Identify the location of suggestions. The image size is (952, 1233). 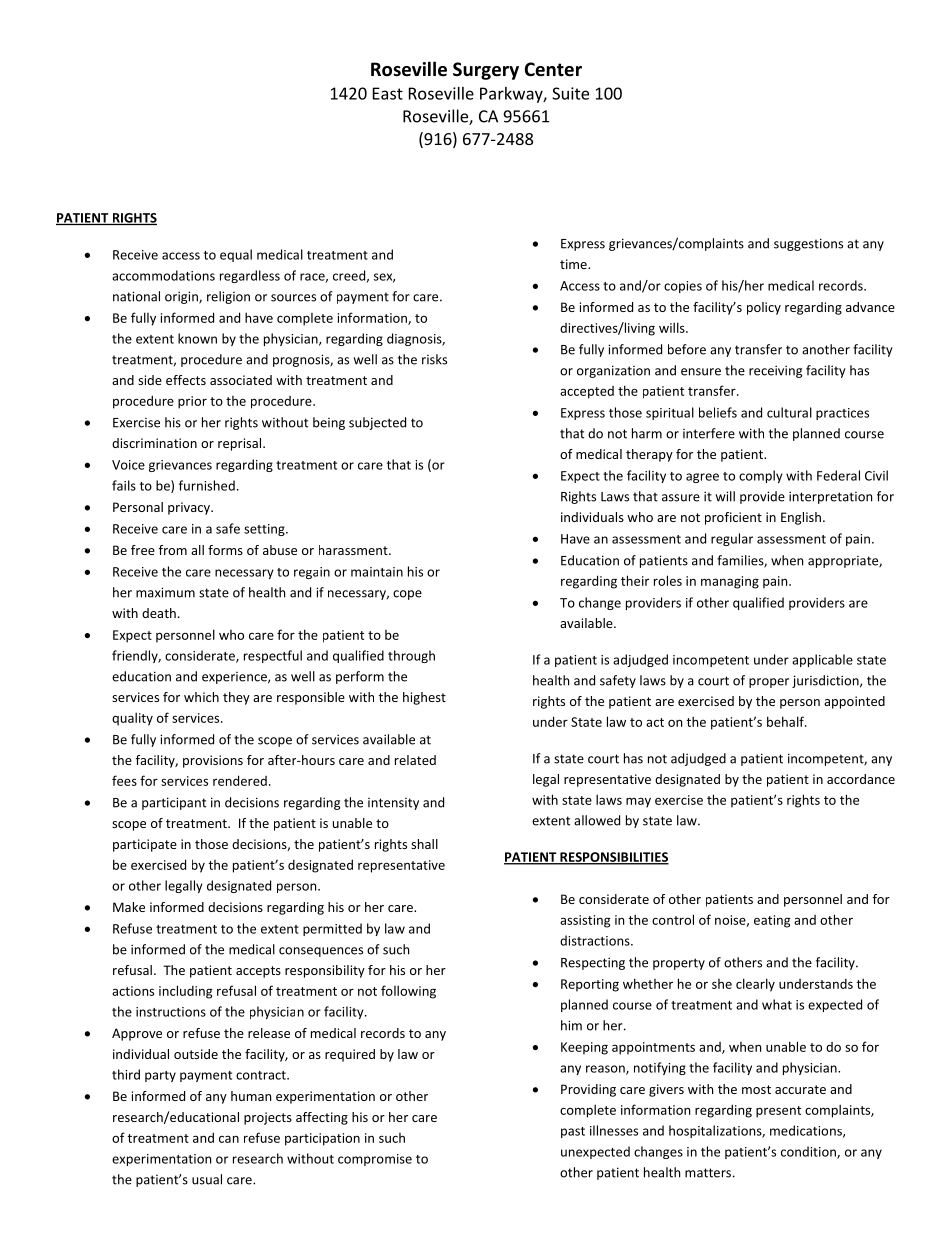
(808, 244).
